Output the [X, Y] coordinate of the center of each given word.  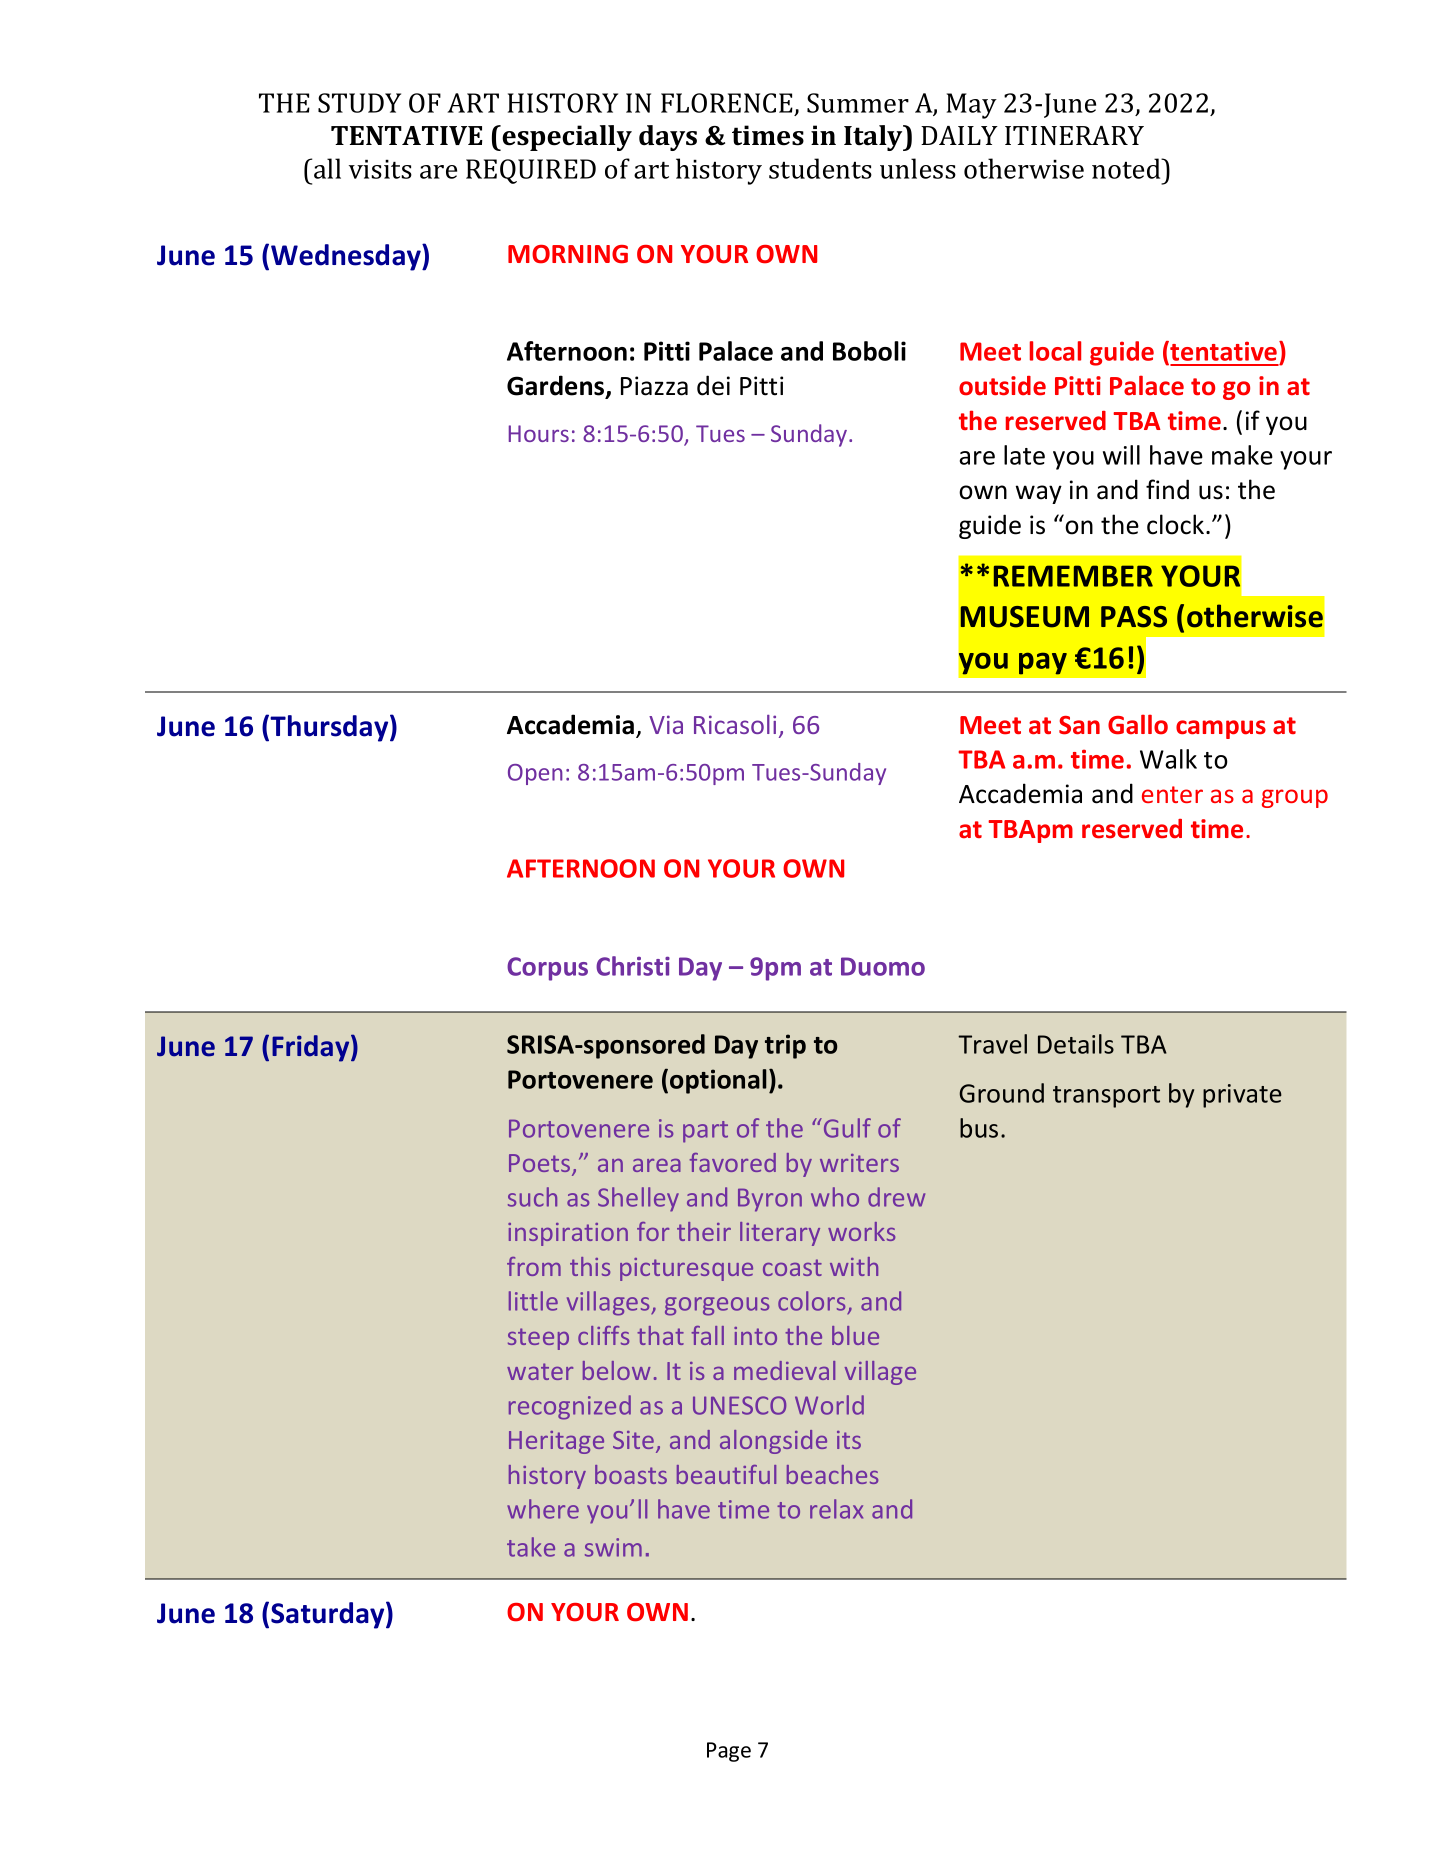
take [531, 1547]
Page [729, 1752]
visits [380, 169]
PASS [1134, 617]
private [1242, 1096]
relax [836, 1509]
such [532, 1197]
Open [535, 774]
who [835, 1197]
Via [666, 724]
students [820, 168]
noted [1127, 168]
